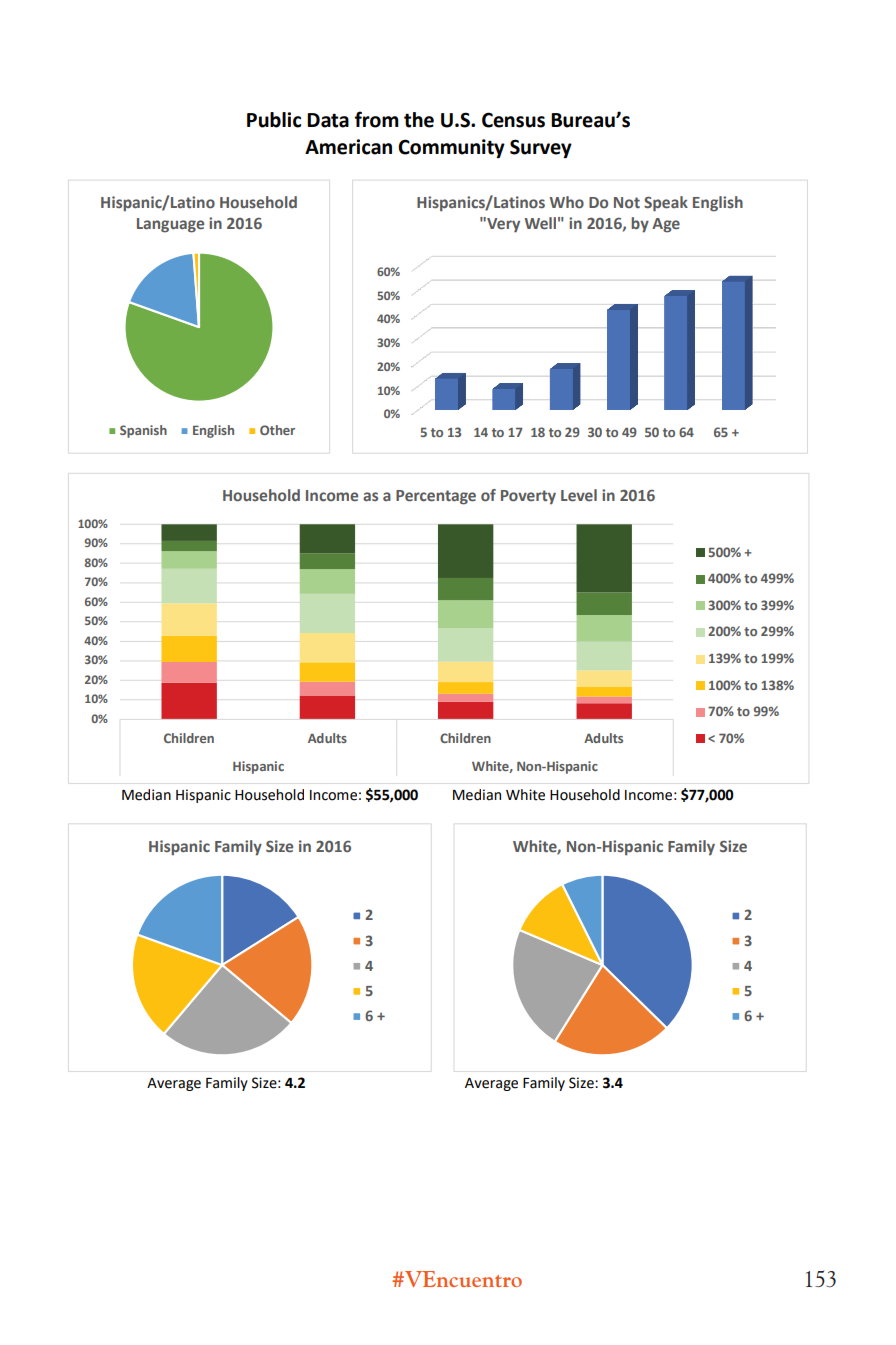  Describe the element at coordinates (581, 495) in the image. I see `evel` at that location.
